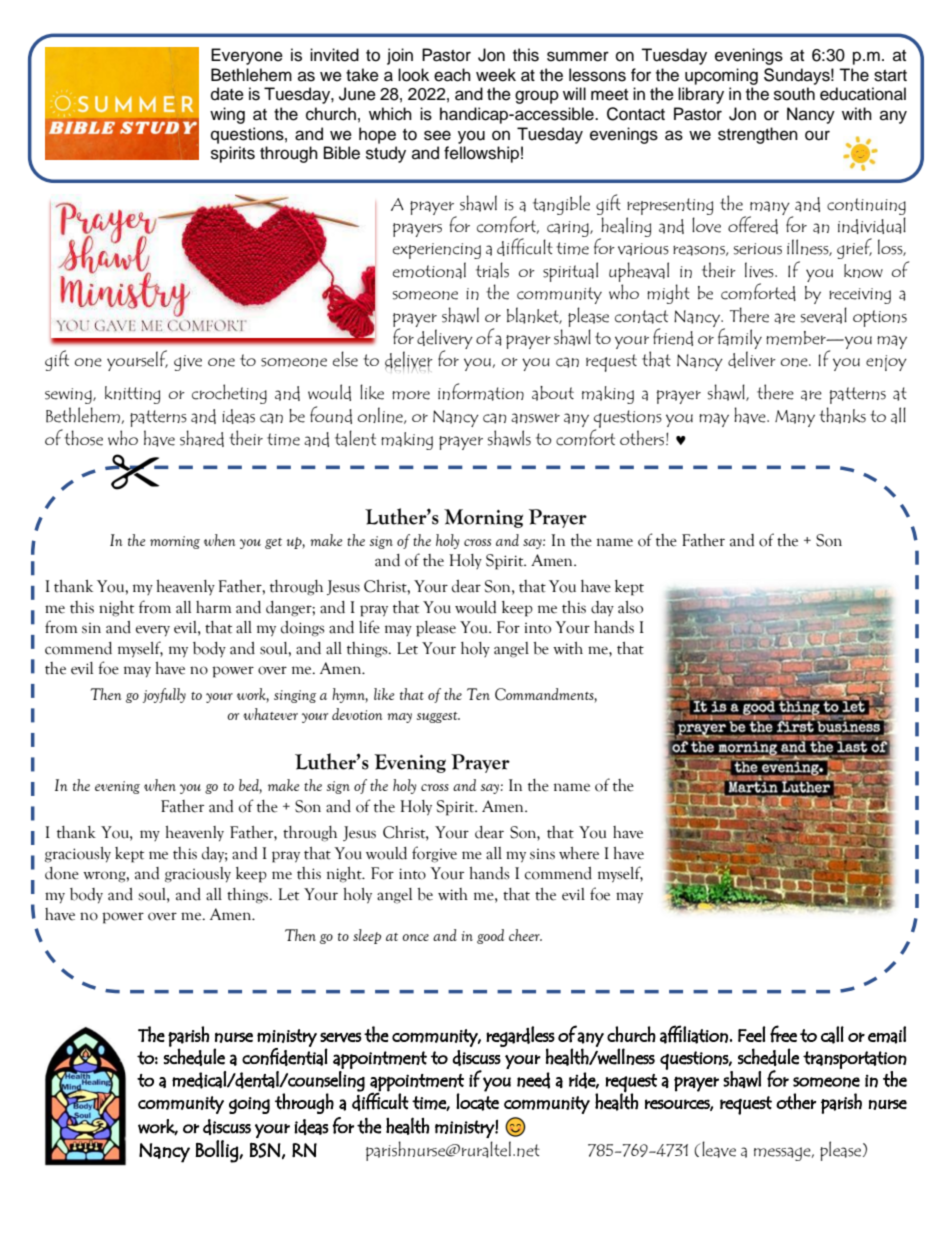 This image has width=952, height=1233. What do you see at coordinates (62, 873) in the image?
I see `done` at bounding box center [62, 873].
